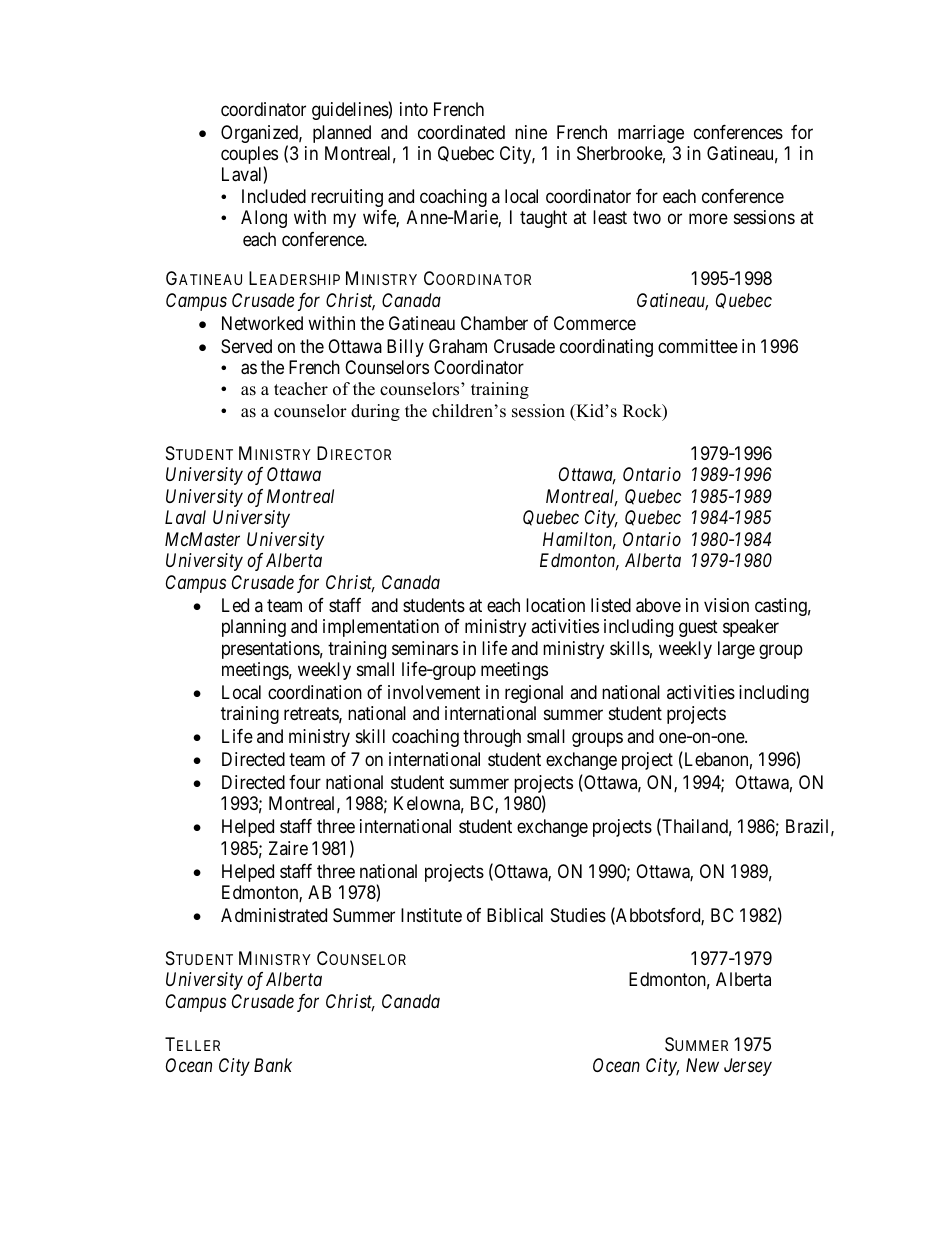 The width and height of the page is (952, 1233). Describe the element at coordinates (658, 605) in the page. I see `above` at that location.
